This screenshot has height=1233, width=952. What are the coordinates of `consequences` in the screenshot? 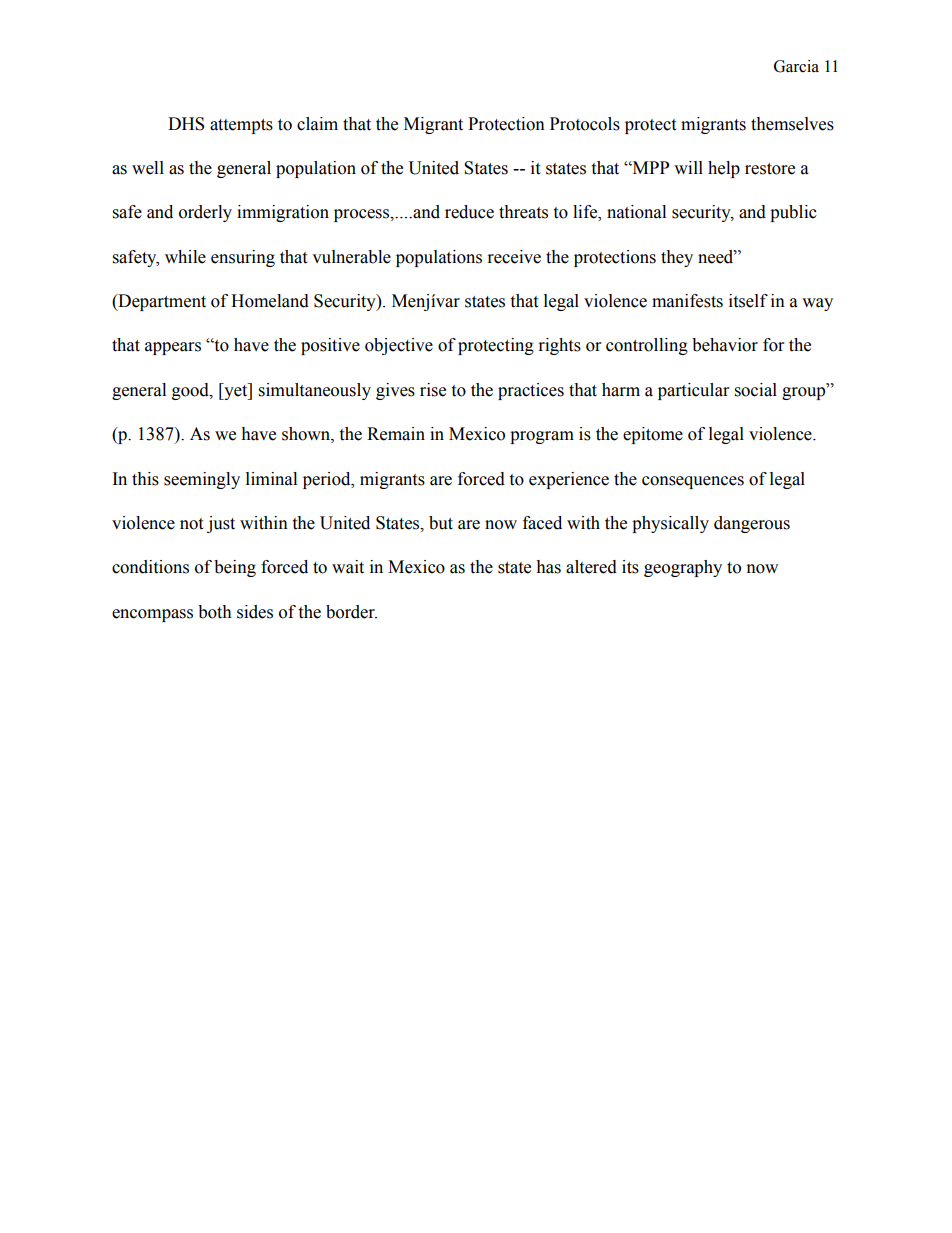 It's located at (693, 482).
